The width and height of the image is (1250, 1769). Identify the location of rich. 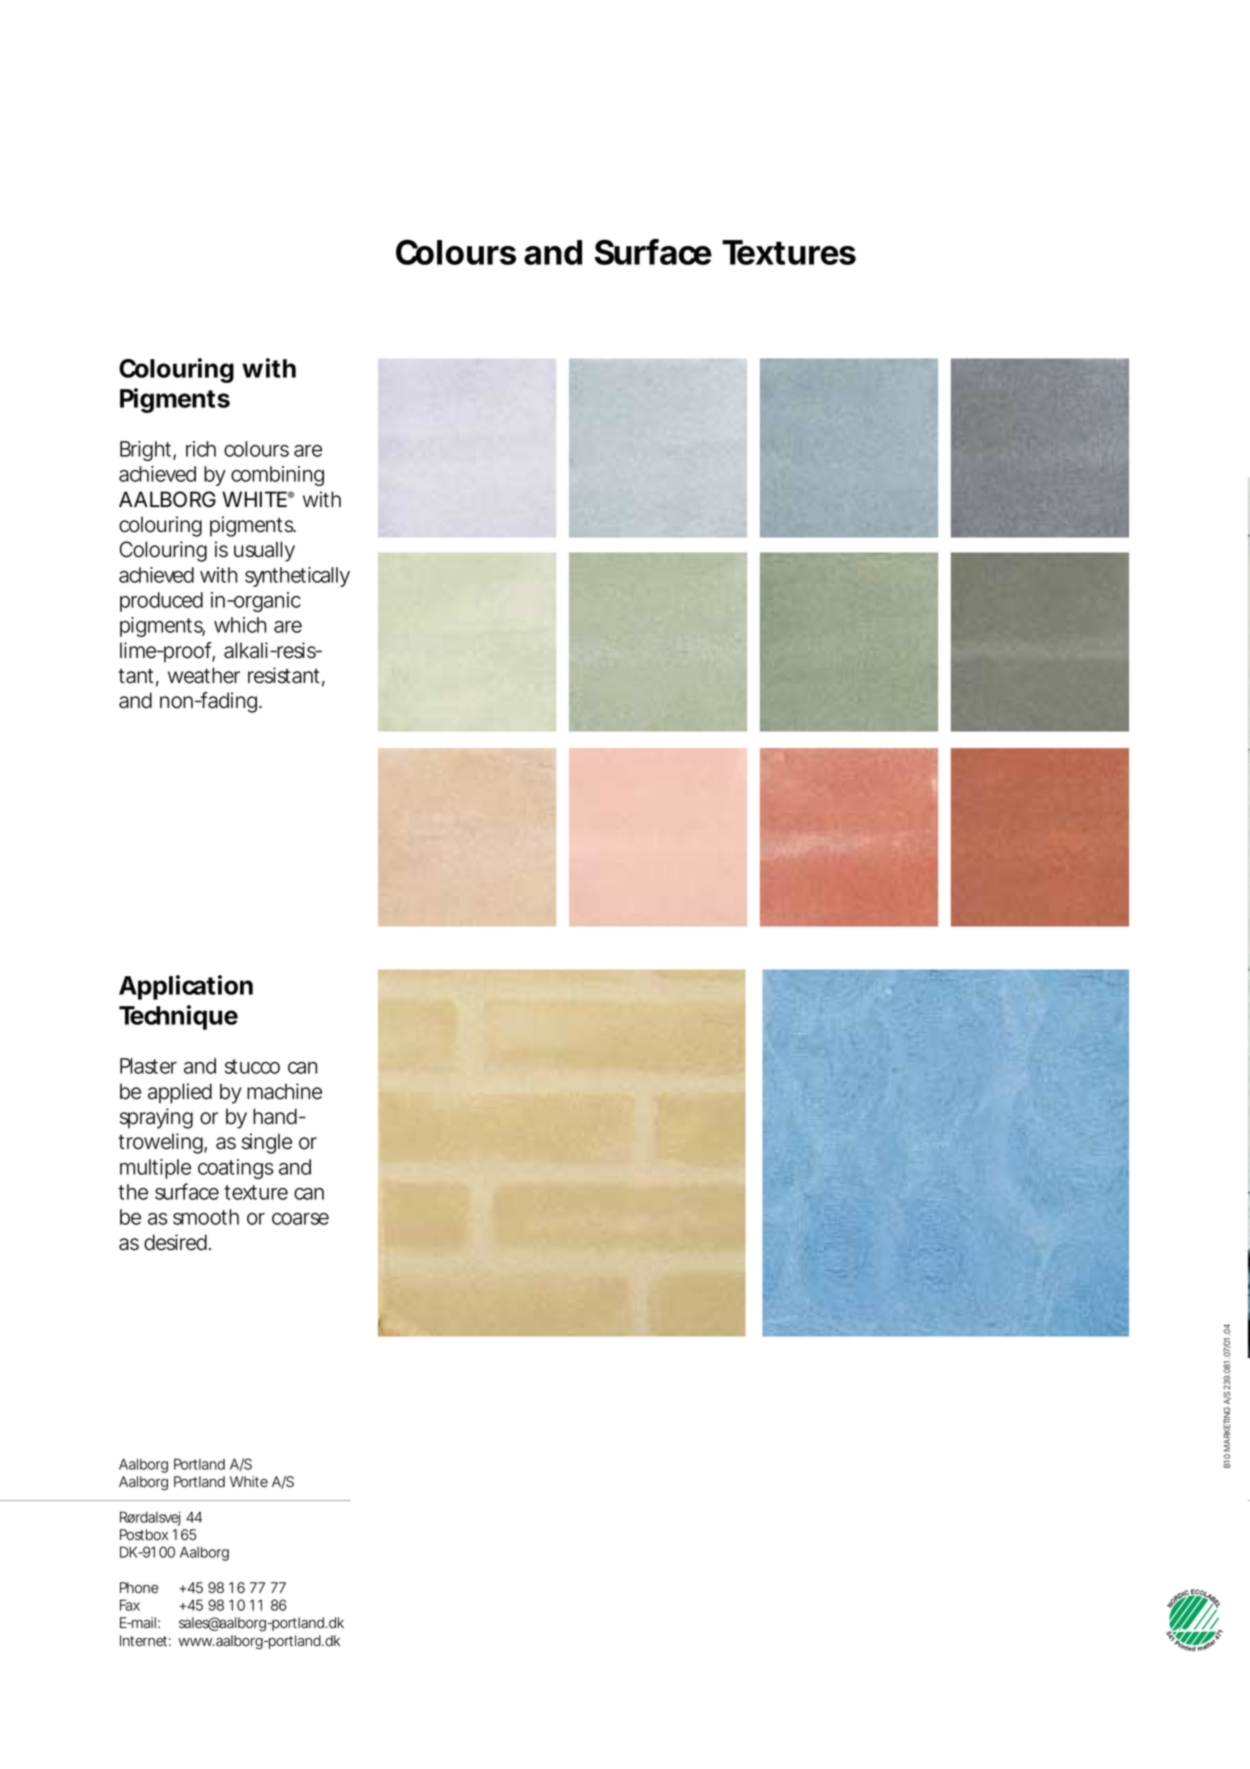
(201, 449).
